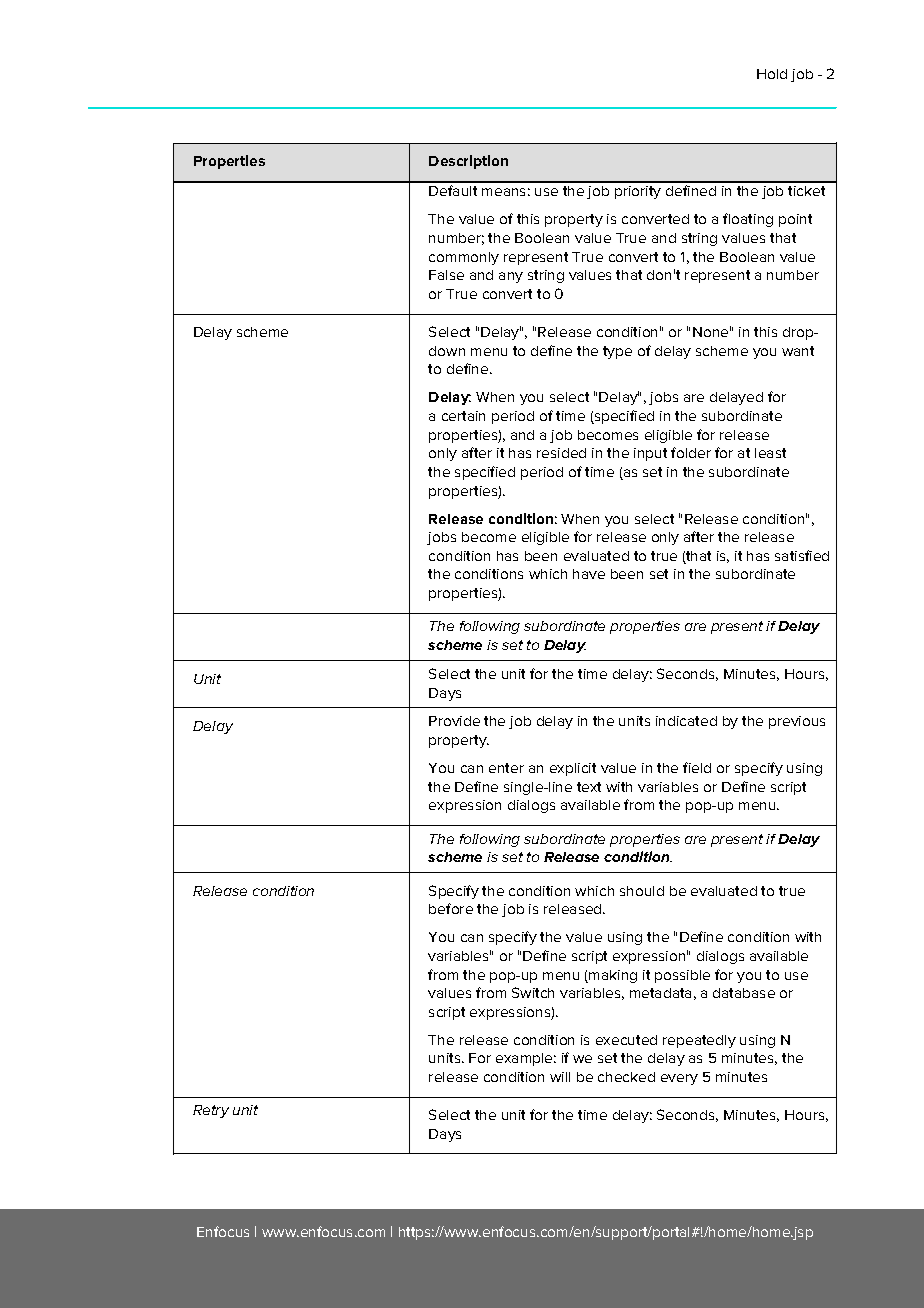 This screenshot has width=924, height=1308. I want to click on want, so click(798, 351).
